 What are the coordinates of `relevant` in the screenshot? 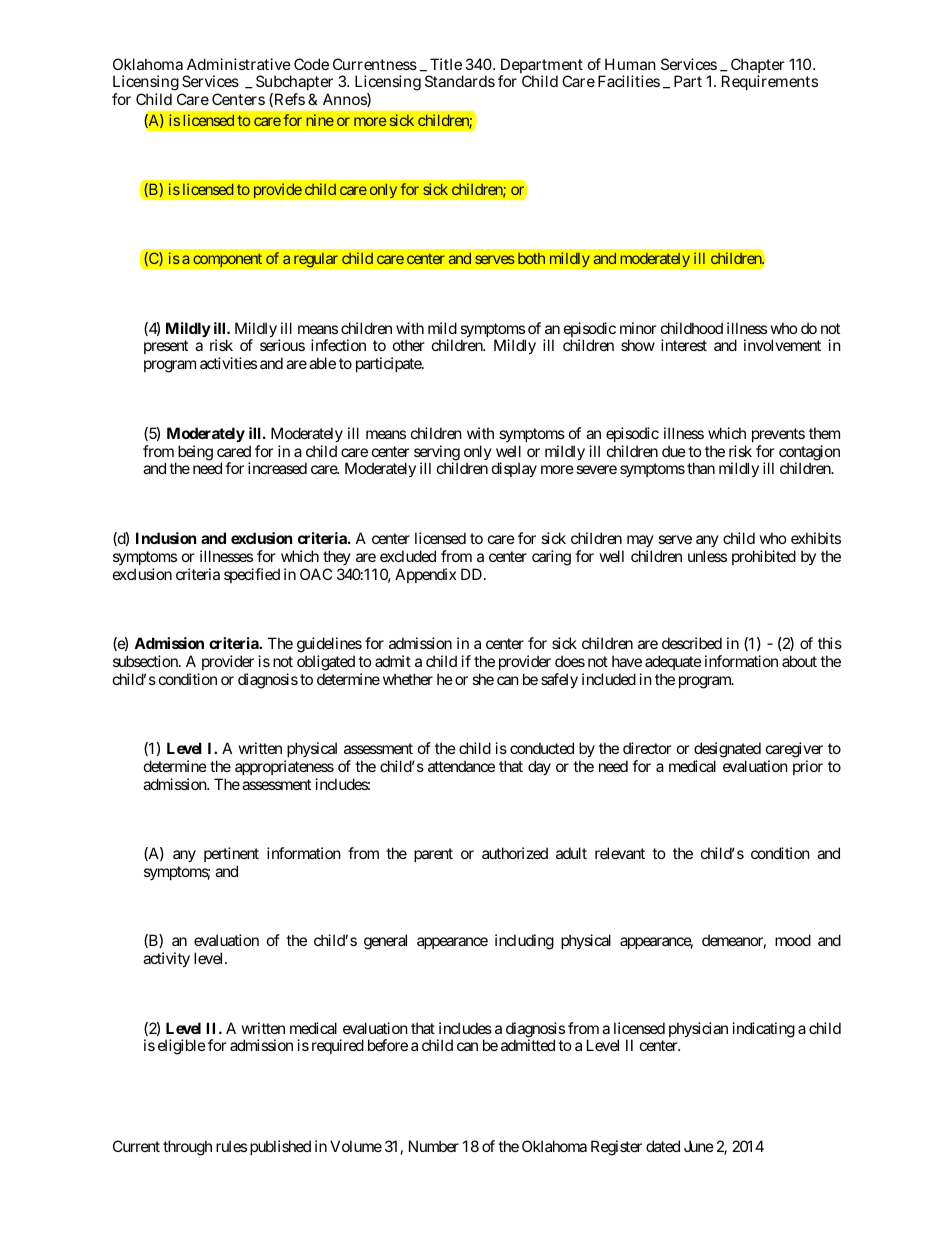 It's located at (620, 853).
